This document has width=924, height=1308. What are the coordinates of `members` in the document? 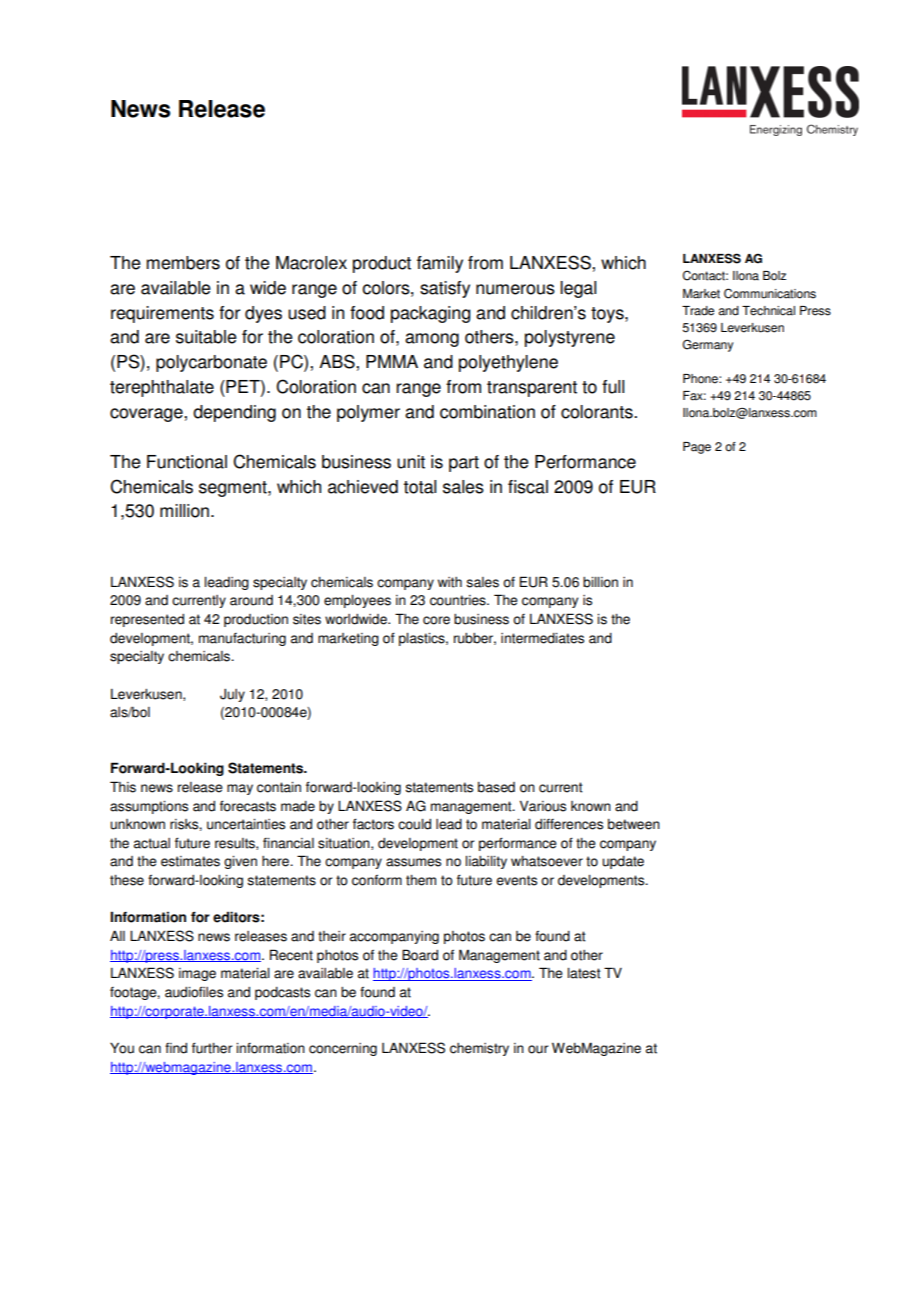 It's located at (183, 263).
